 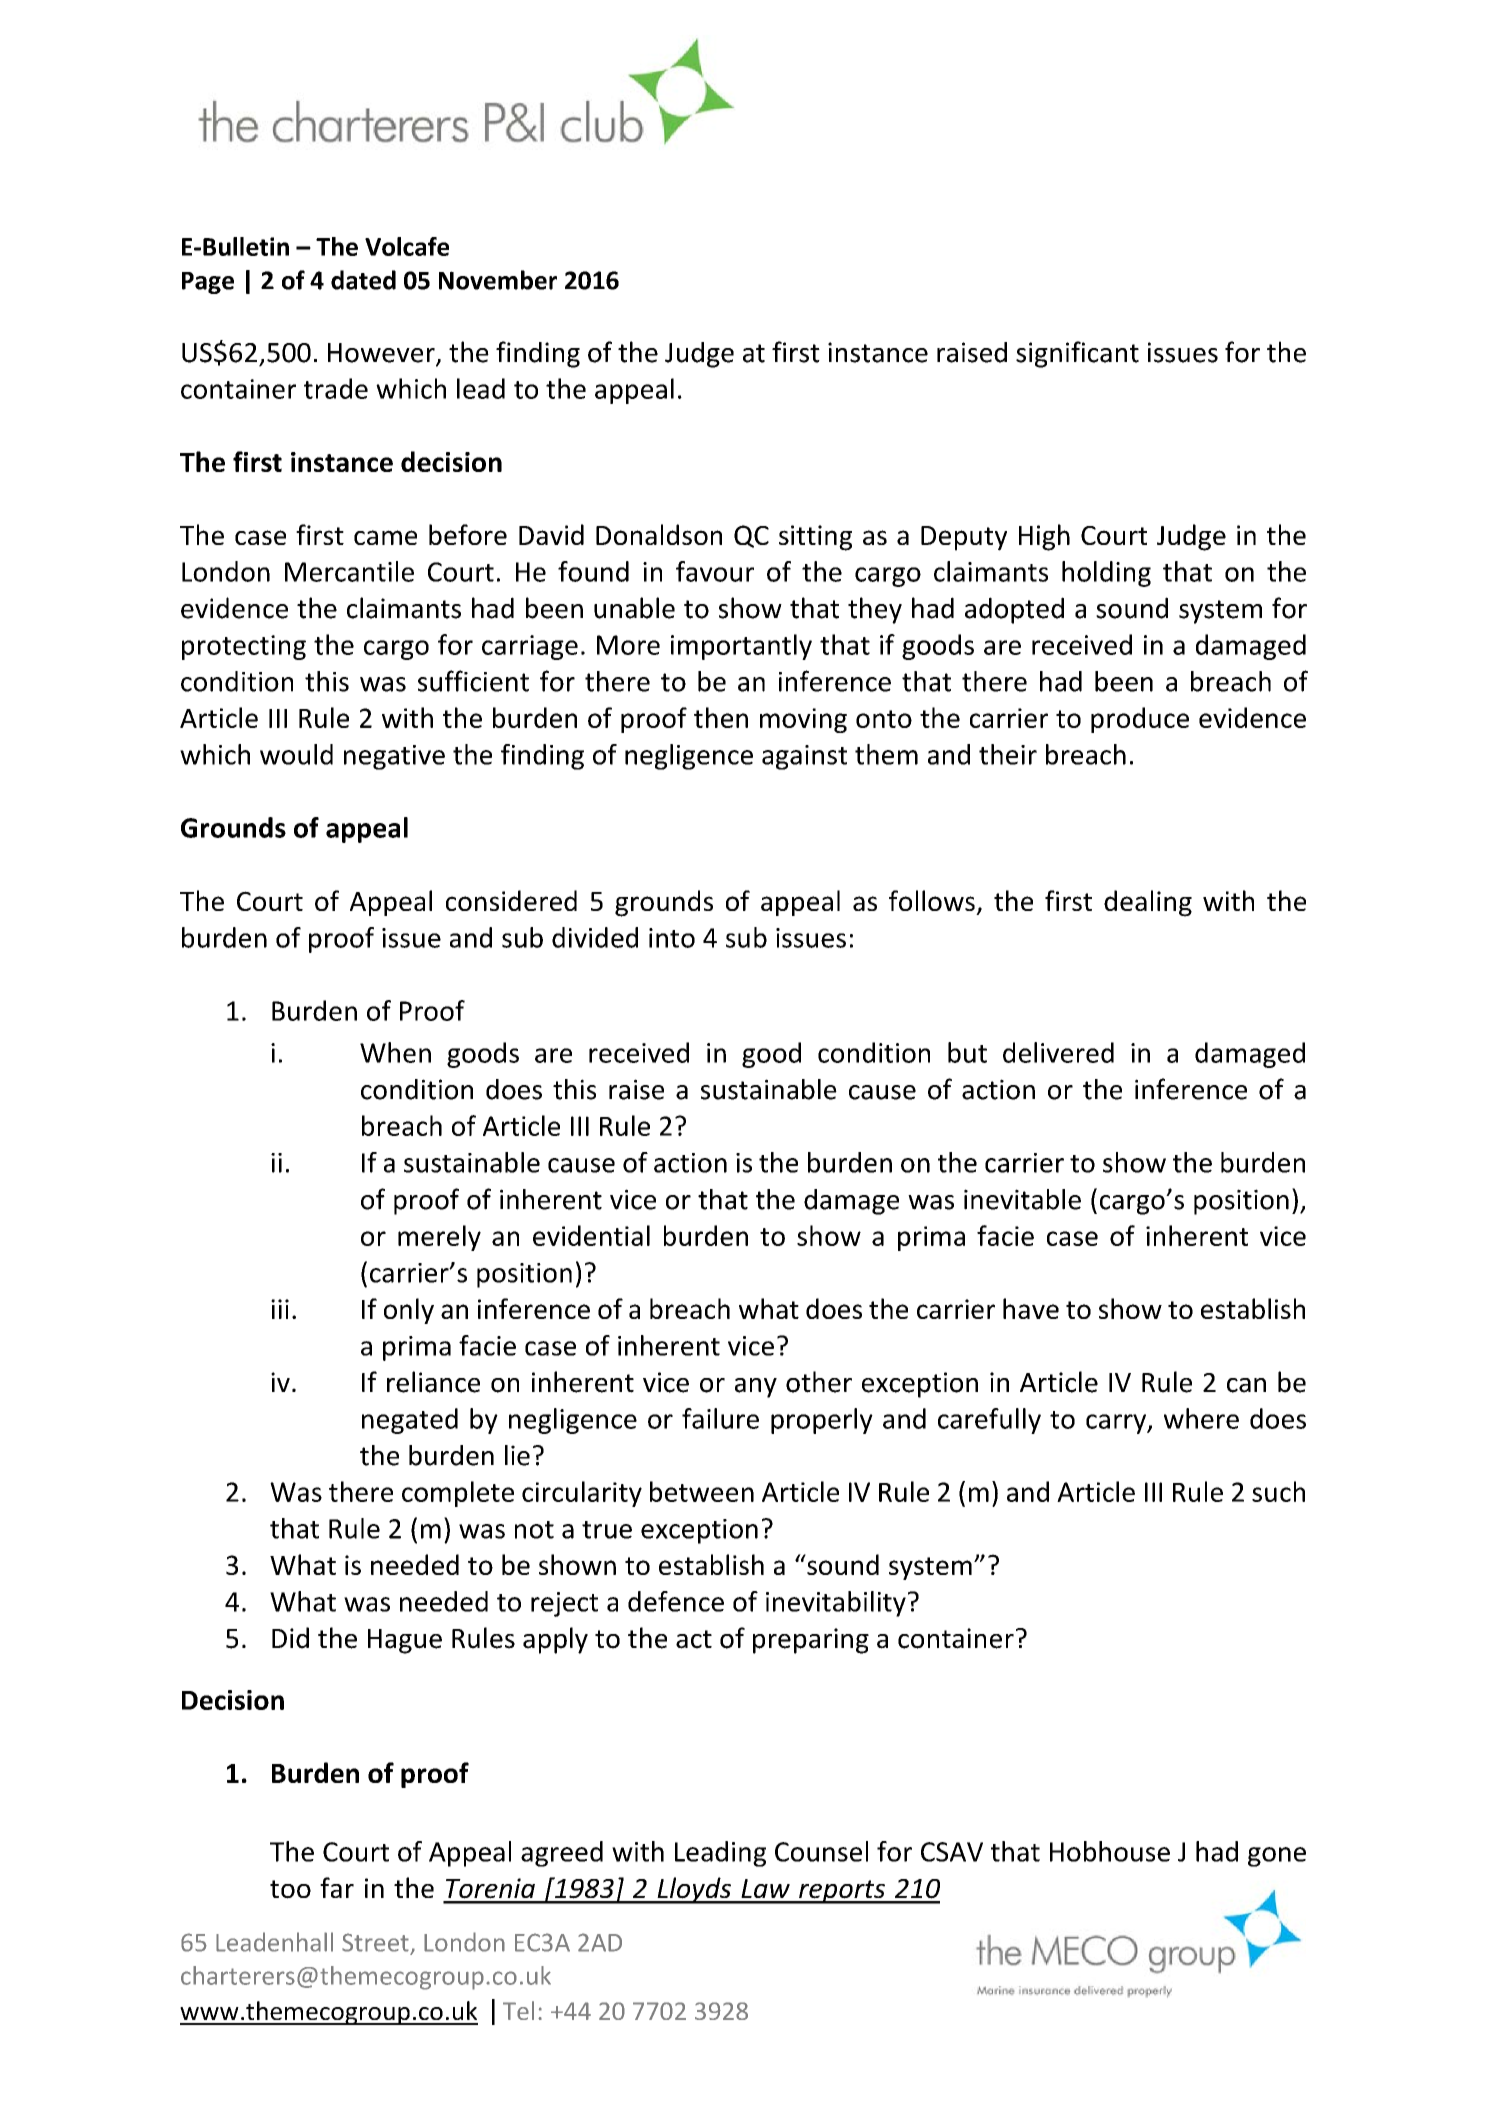 I want to click on November, so click(x=498, y=280).
